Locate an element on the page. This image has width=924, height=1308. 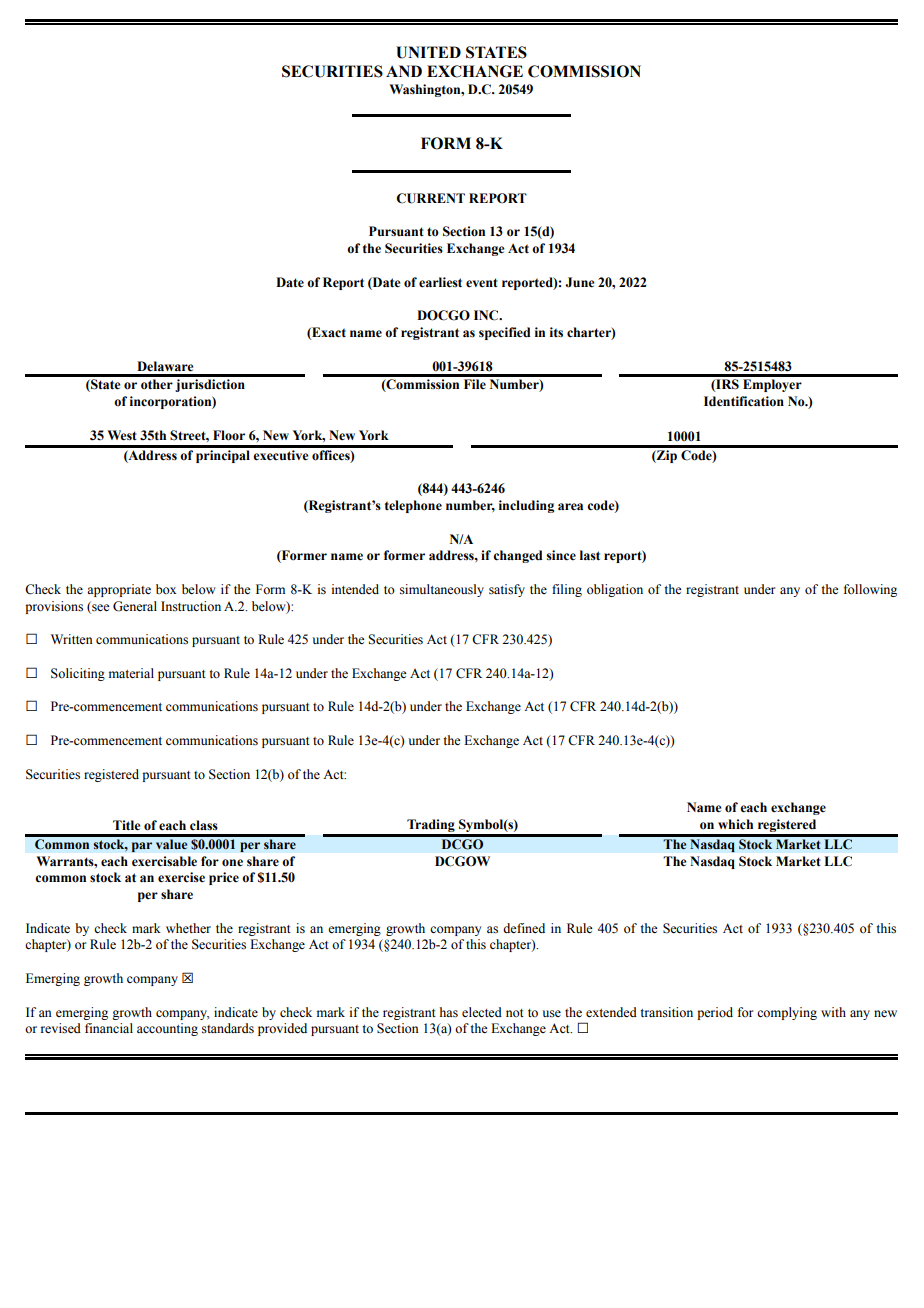
other is located at coordinates (157, 384).
